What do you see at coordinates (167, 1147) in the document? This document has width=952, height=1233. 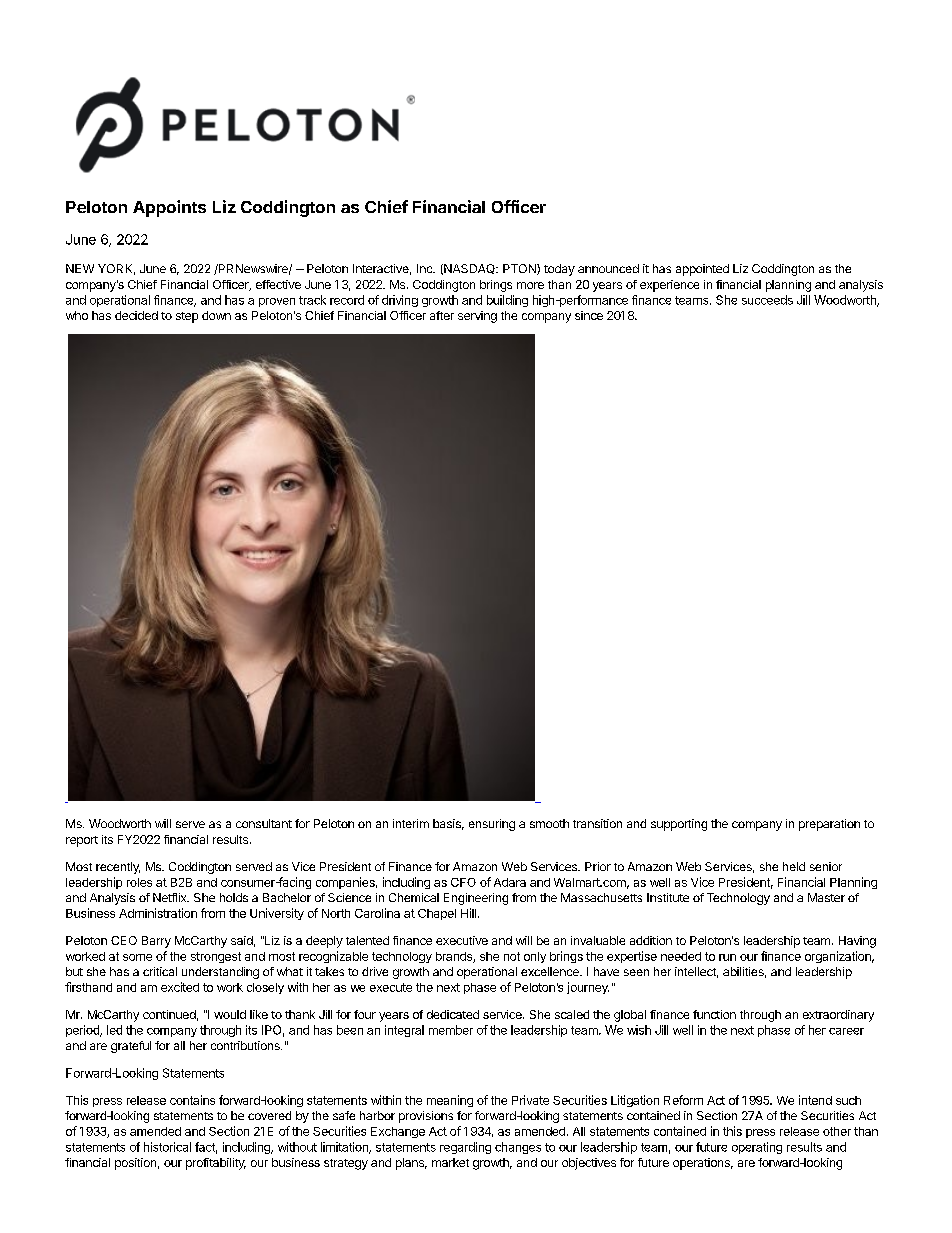 I see `historical` at bounding box center [167, 1147].
